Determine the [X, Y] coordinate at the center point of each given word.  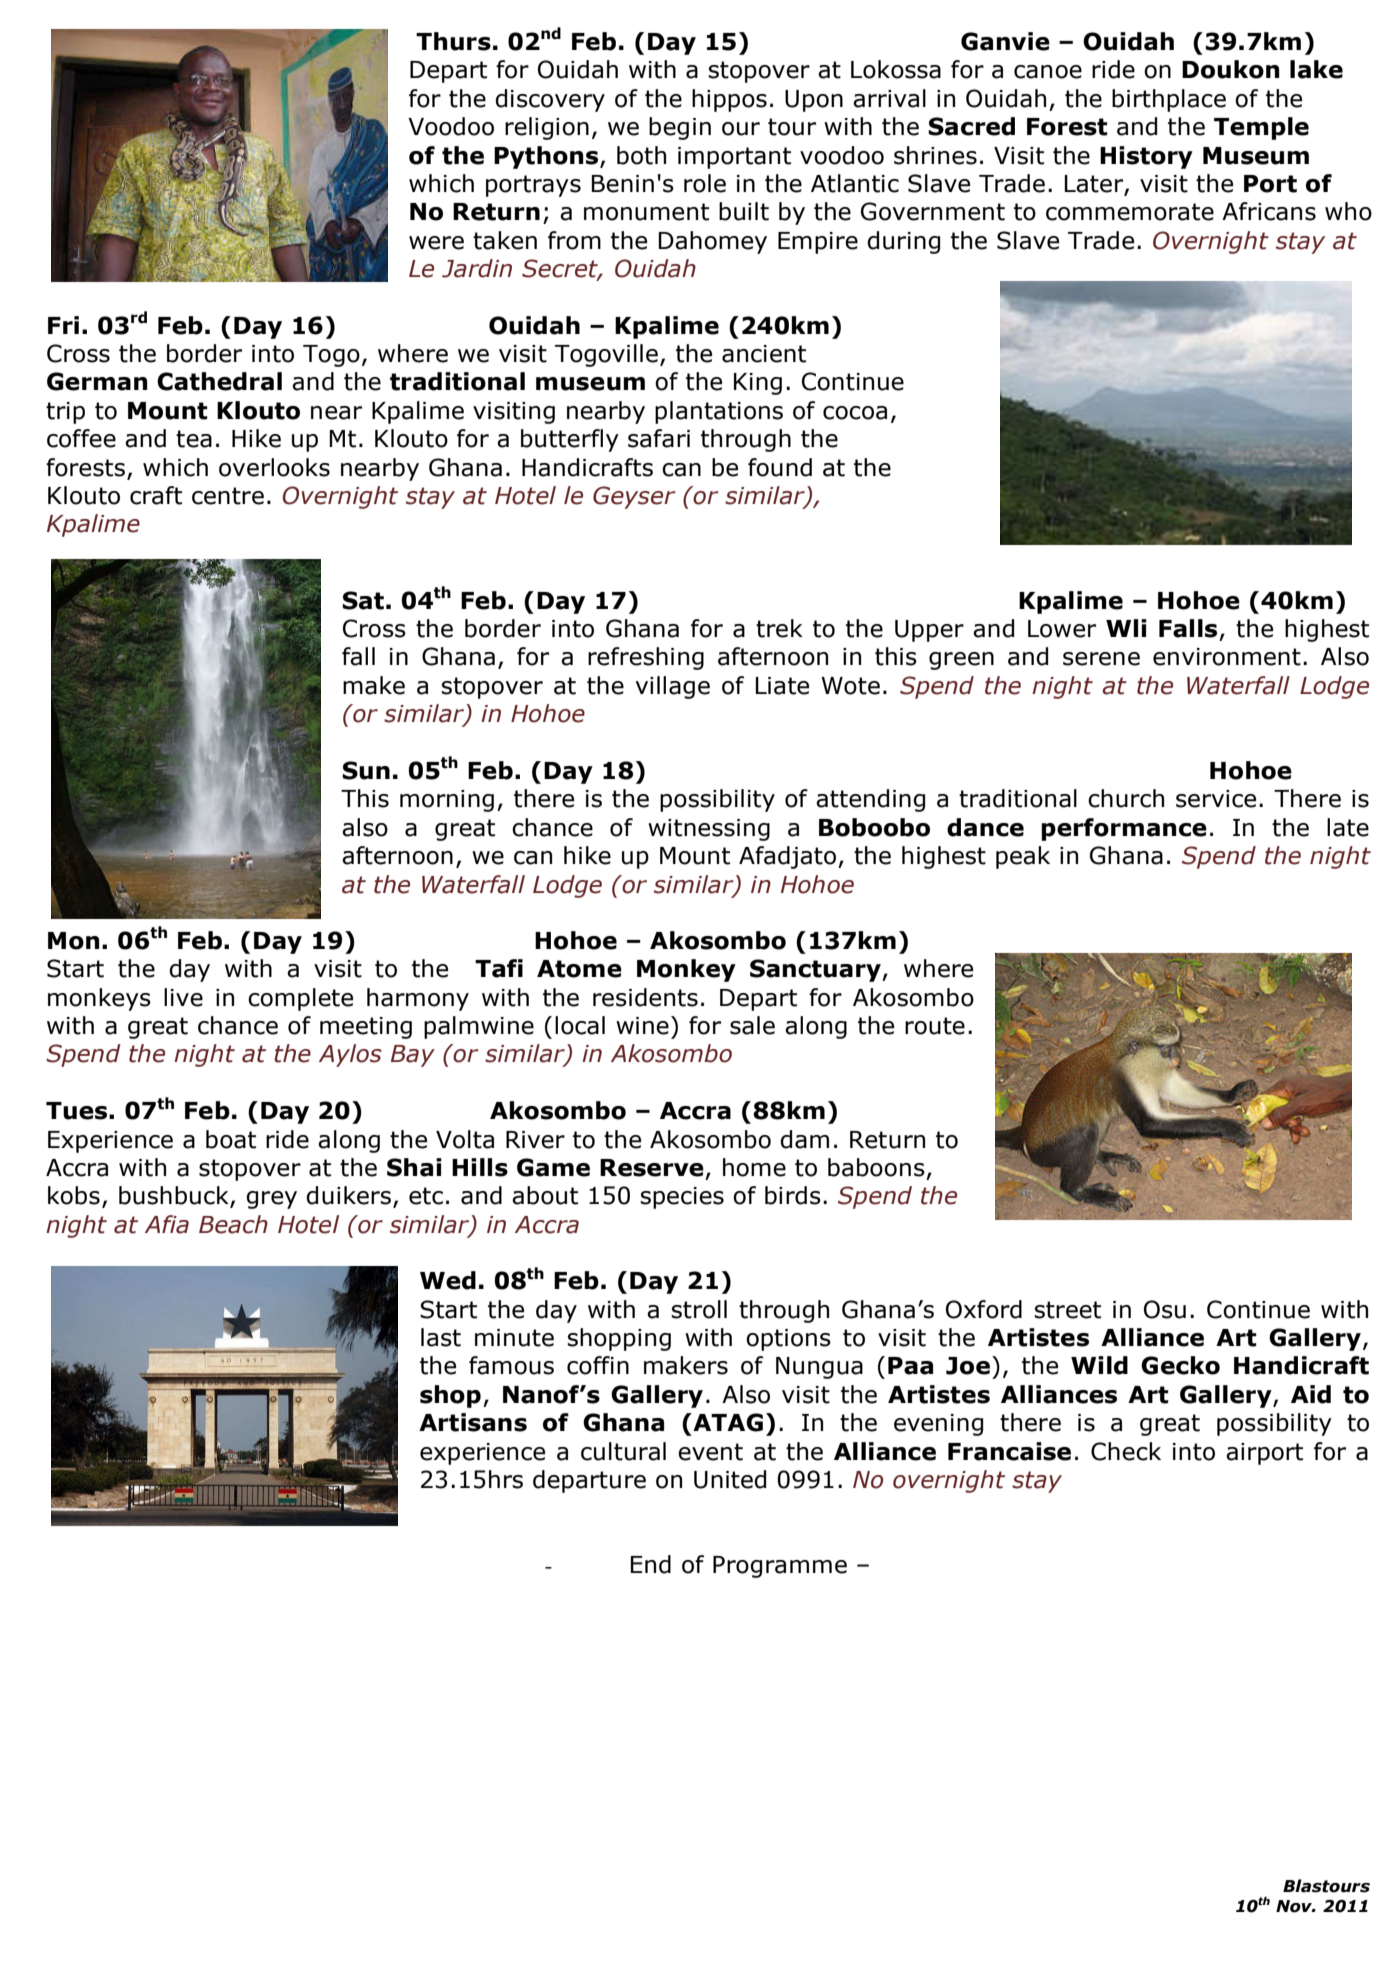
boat [231, 1139]
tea [194, 439]
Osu [1165, 1309]
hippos [729, 100]
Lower [1062, 629]
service [1216, 799]
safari [659, 438]
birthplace [1169, 100]
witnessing [709, 830]
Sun [366, 770]
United [730, 1479]
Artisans [473, 1422]
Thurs [453, 41]
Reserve [652, 1168]
